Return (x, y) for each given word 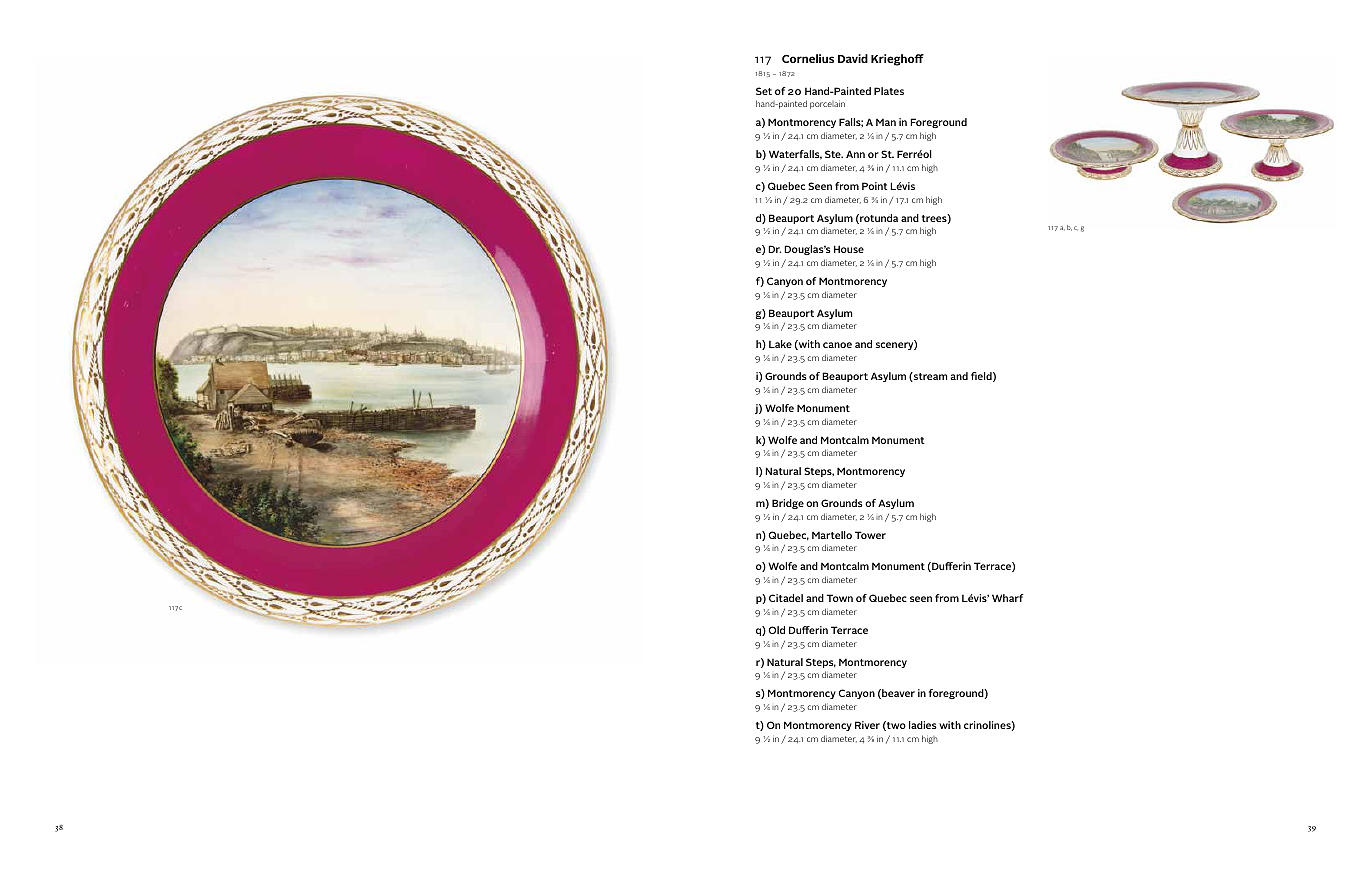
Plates (889, 91)
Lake (780, 344)
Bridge (788, 504)
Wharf (1008, 598)
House (849, 249)
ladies (923, 725)
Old (776, 630)
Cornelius (808, 58)
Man (886, 122)
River (867, 725)
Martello (832, 535)
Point (874, 186)
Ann (855, 154)
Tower (870, 535)
